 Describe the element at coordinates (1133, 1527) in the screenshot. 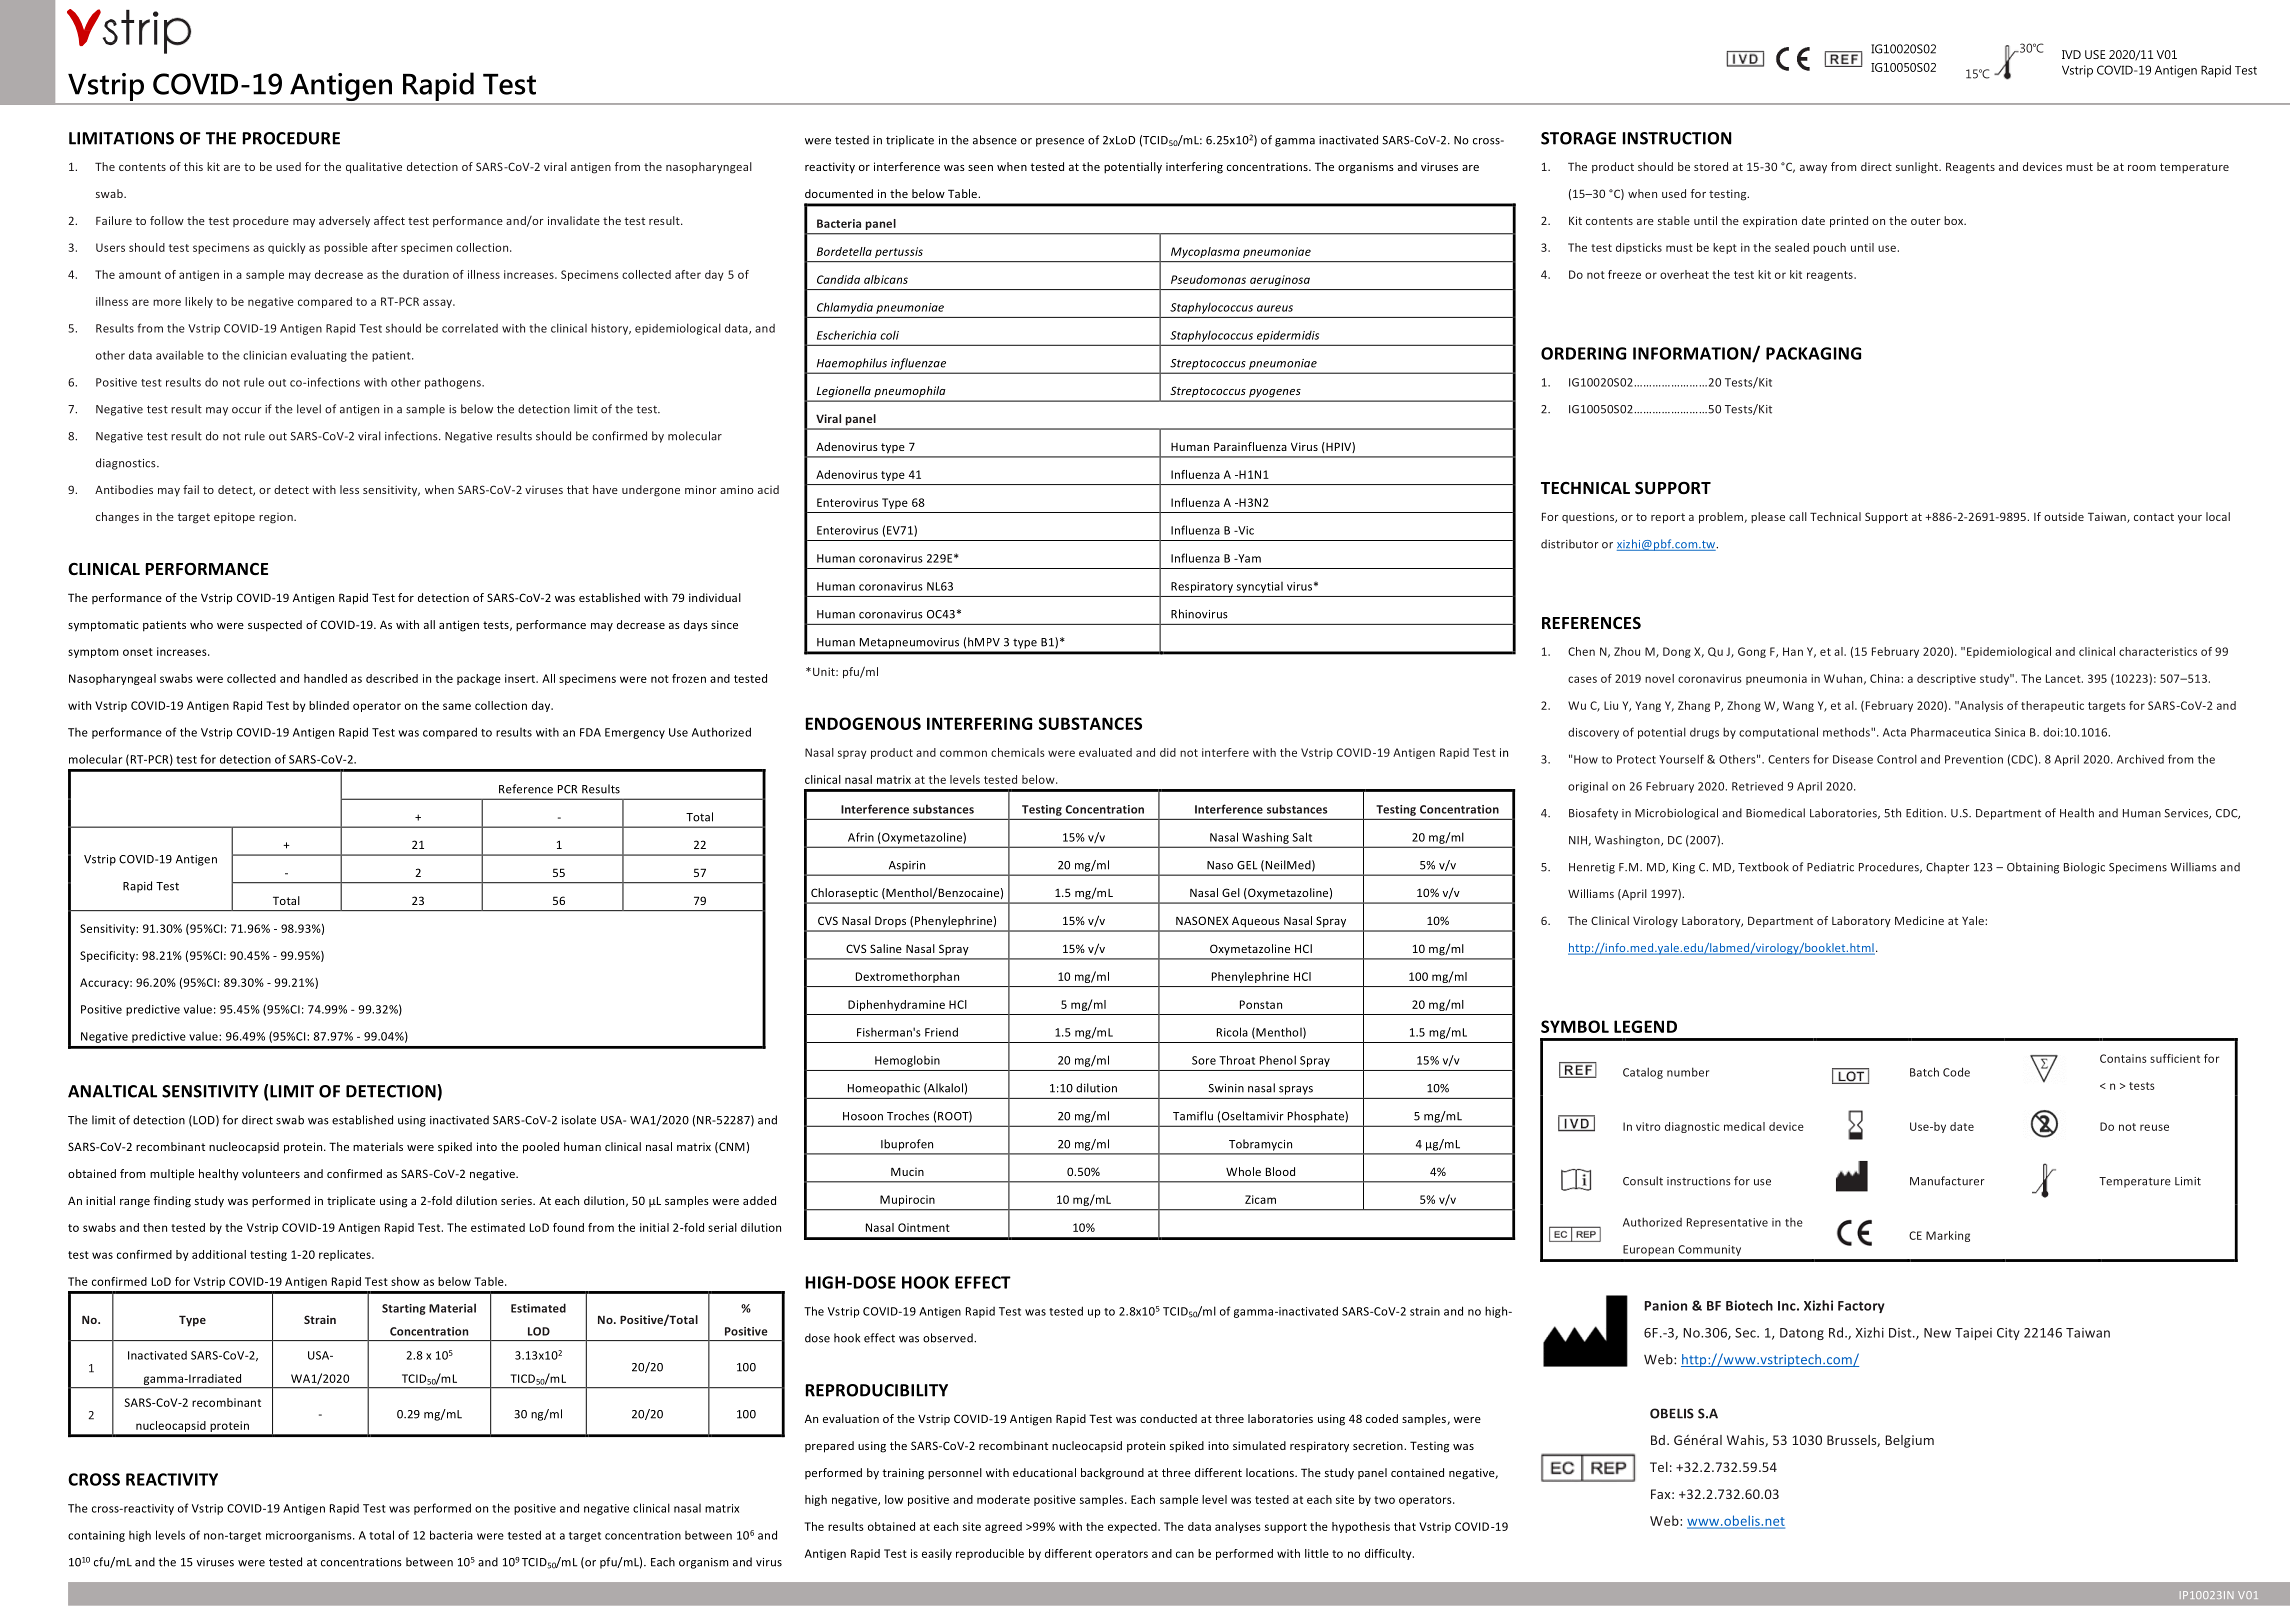

I see `expected` at that location.
